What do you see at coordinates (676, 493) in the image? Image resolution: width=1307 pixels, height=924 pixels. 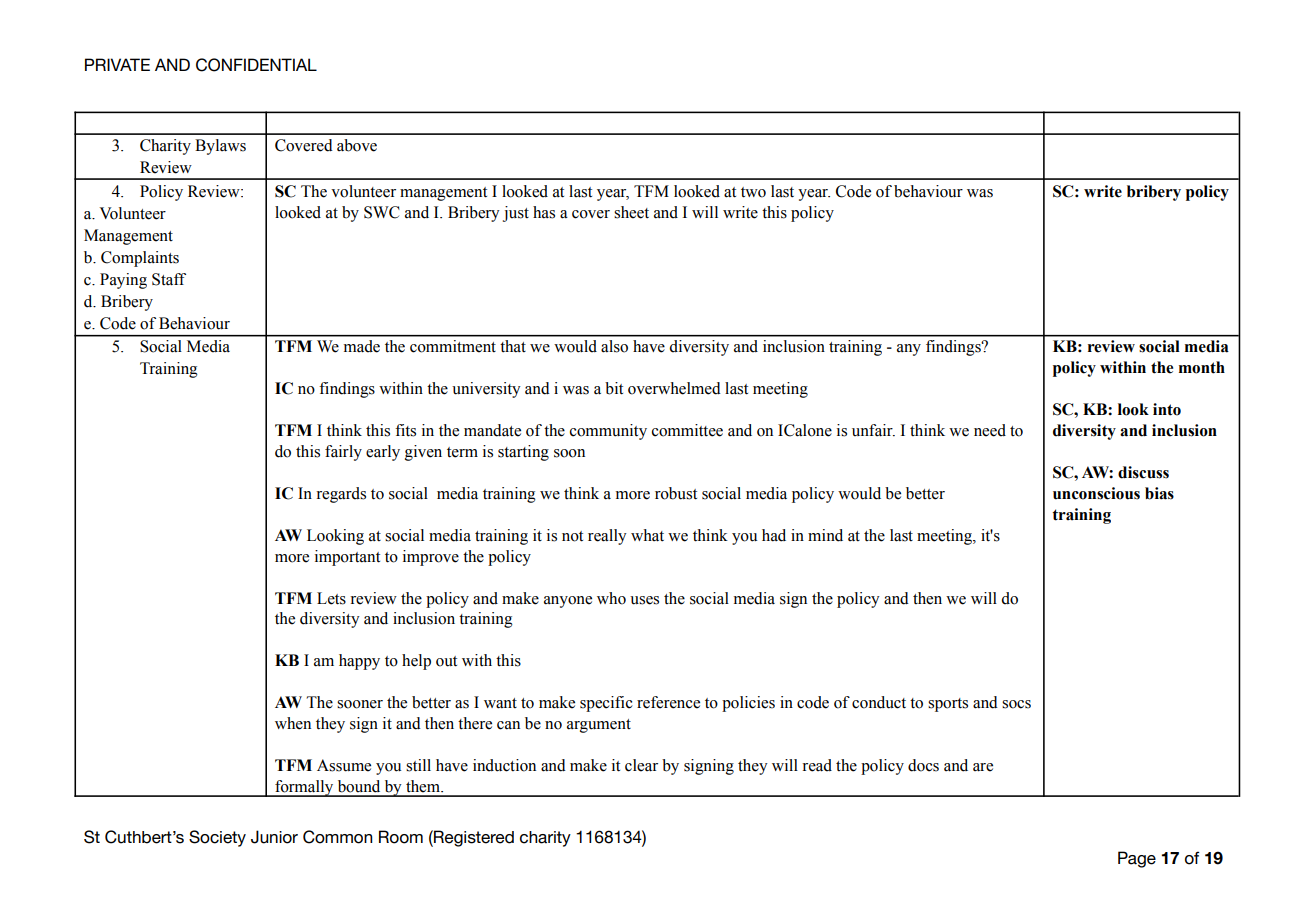 I see `robust` at bounding box center [676, 493].
